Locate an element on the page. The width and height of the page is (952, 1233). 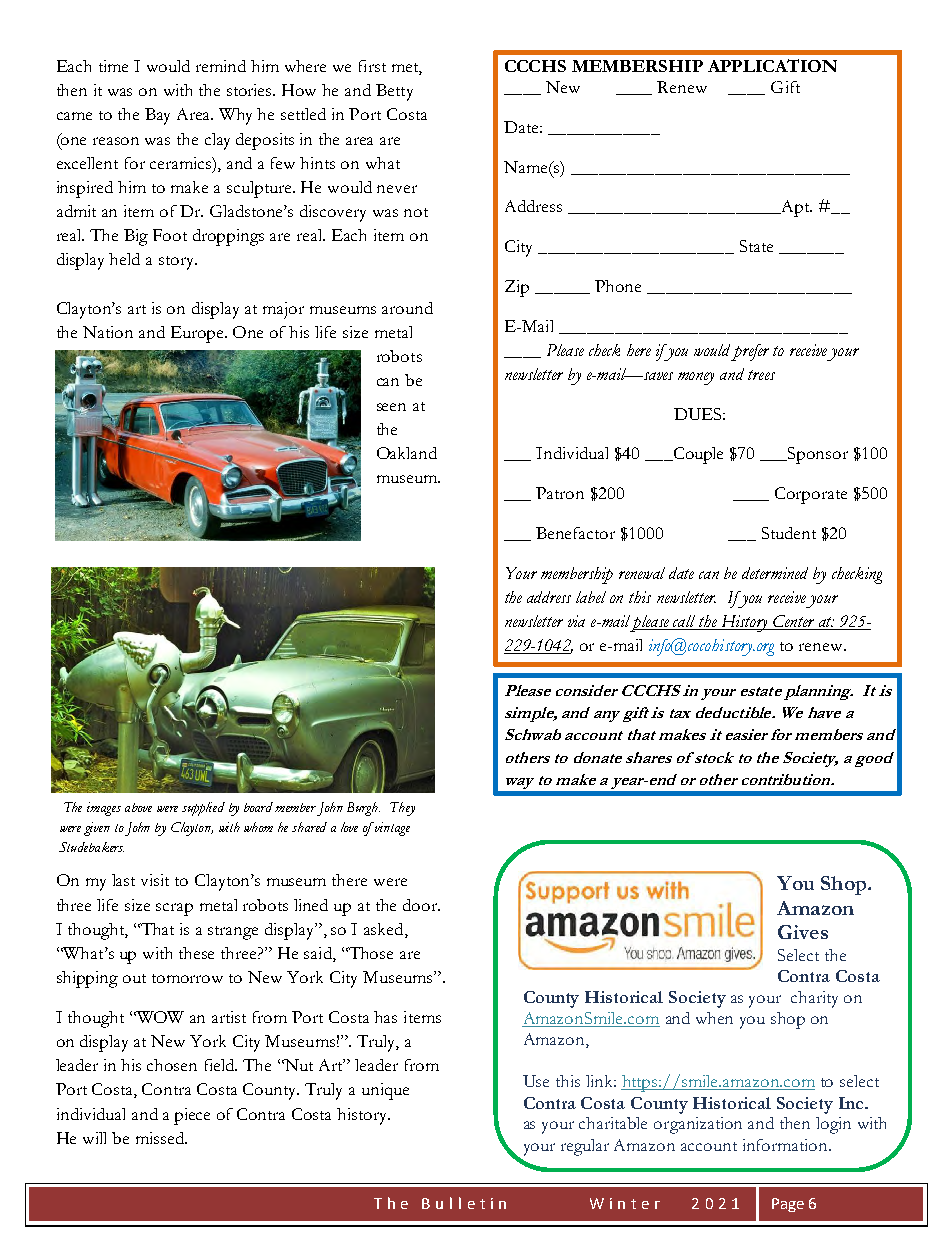
Betty is located at coordinates (394, 92).
